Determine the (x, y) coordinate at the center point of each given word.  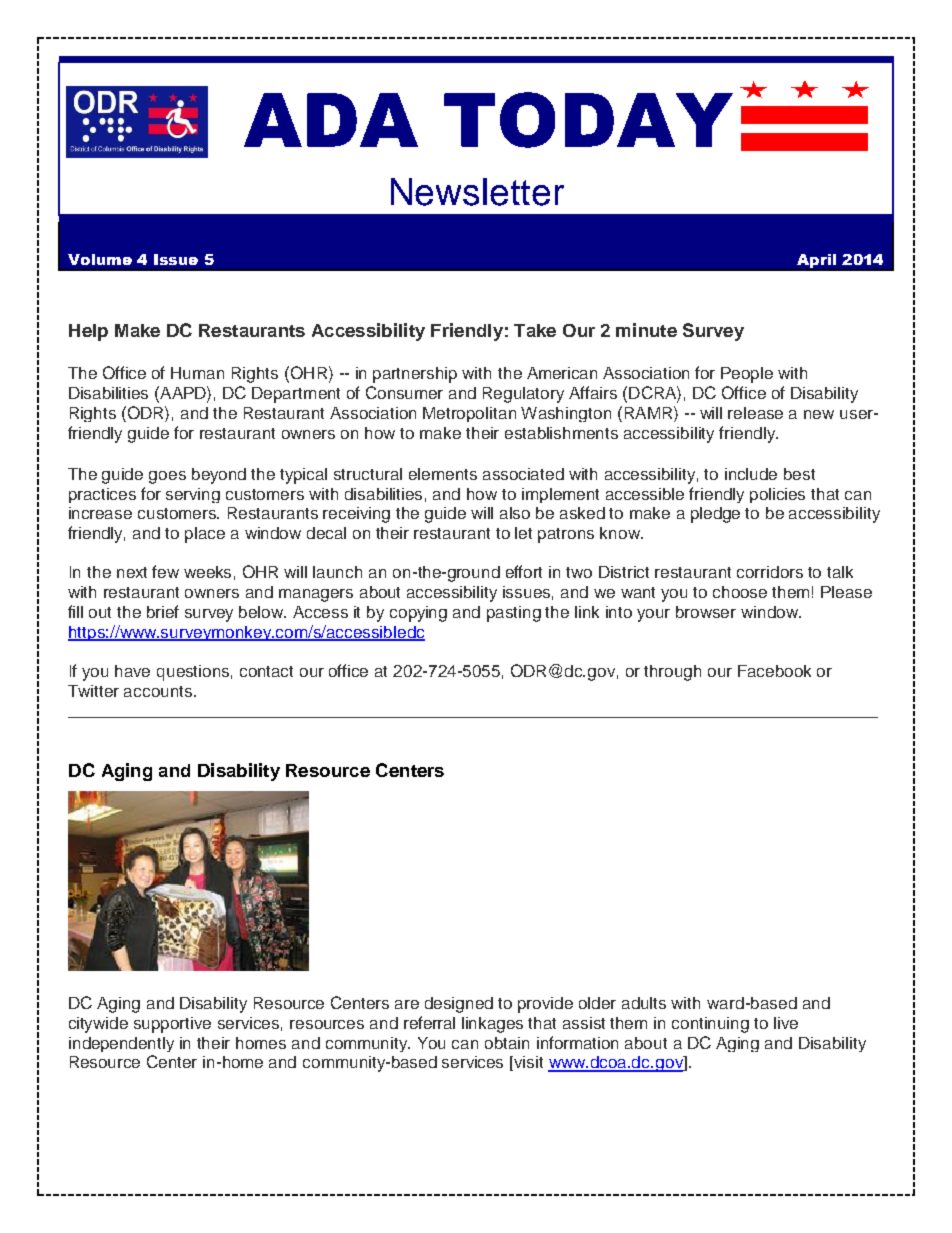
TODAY (588, 120)
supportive (172, 1025)
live (786, 1023)
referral (429, 1022)
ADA (331, 120)
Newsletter (477, 192)
